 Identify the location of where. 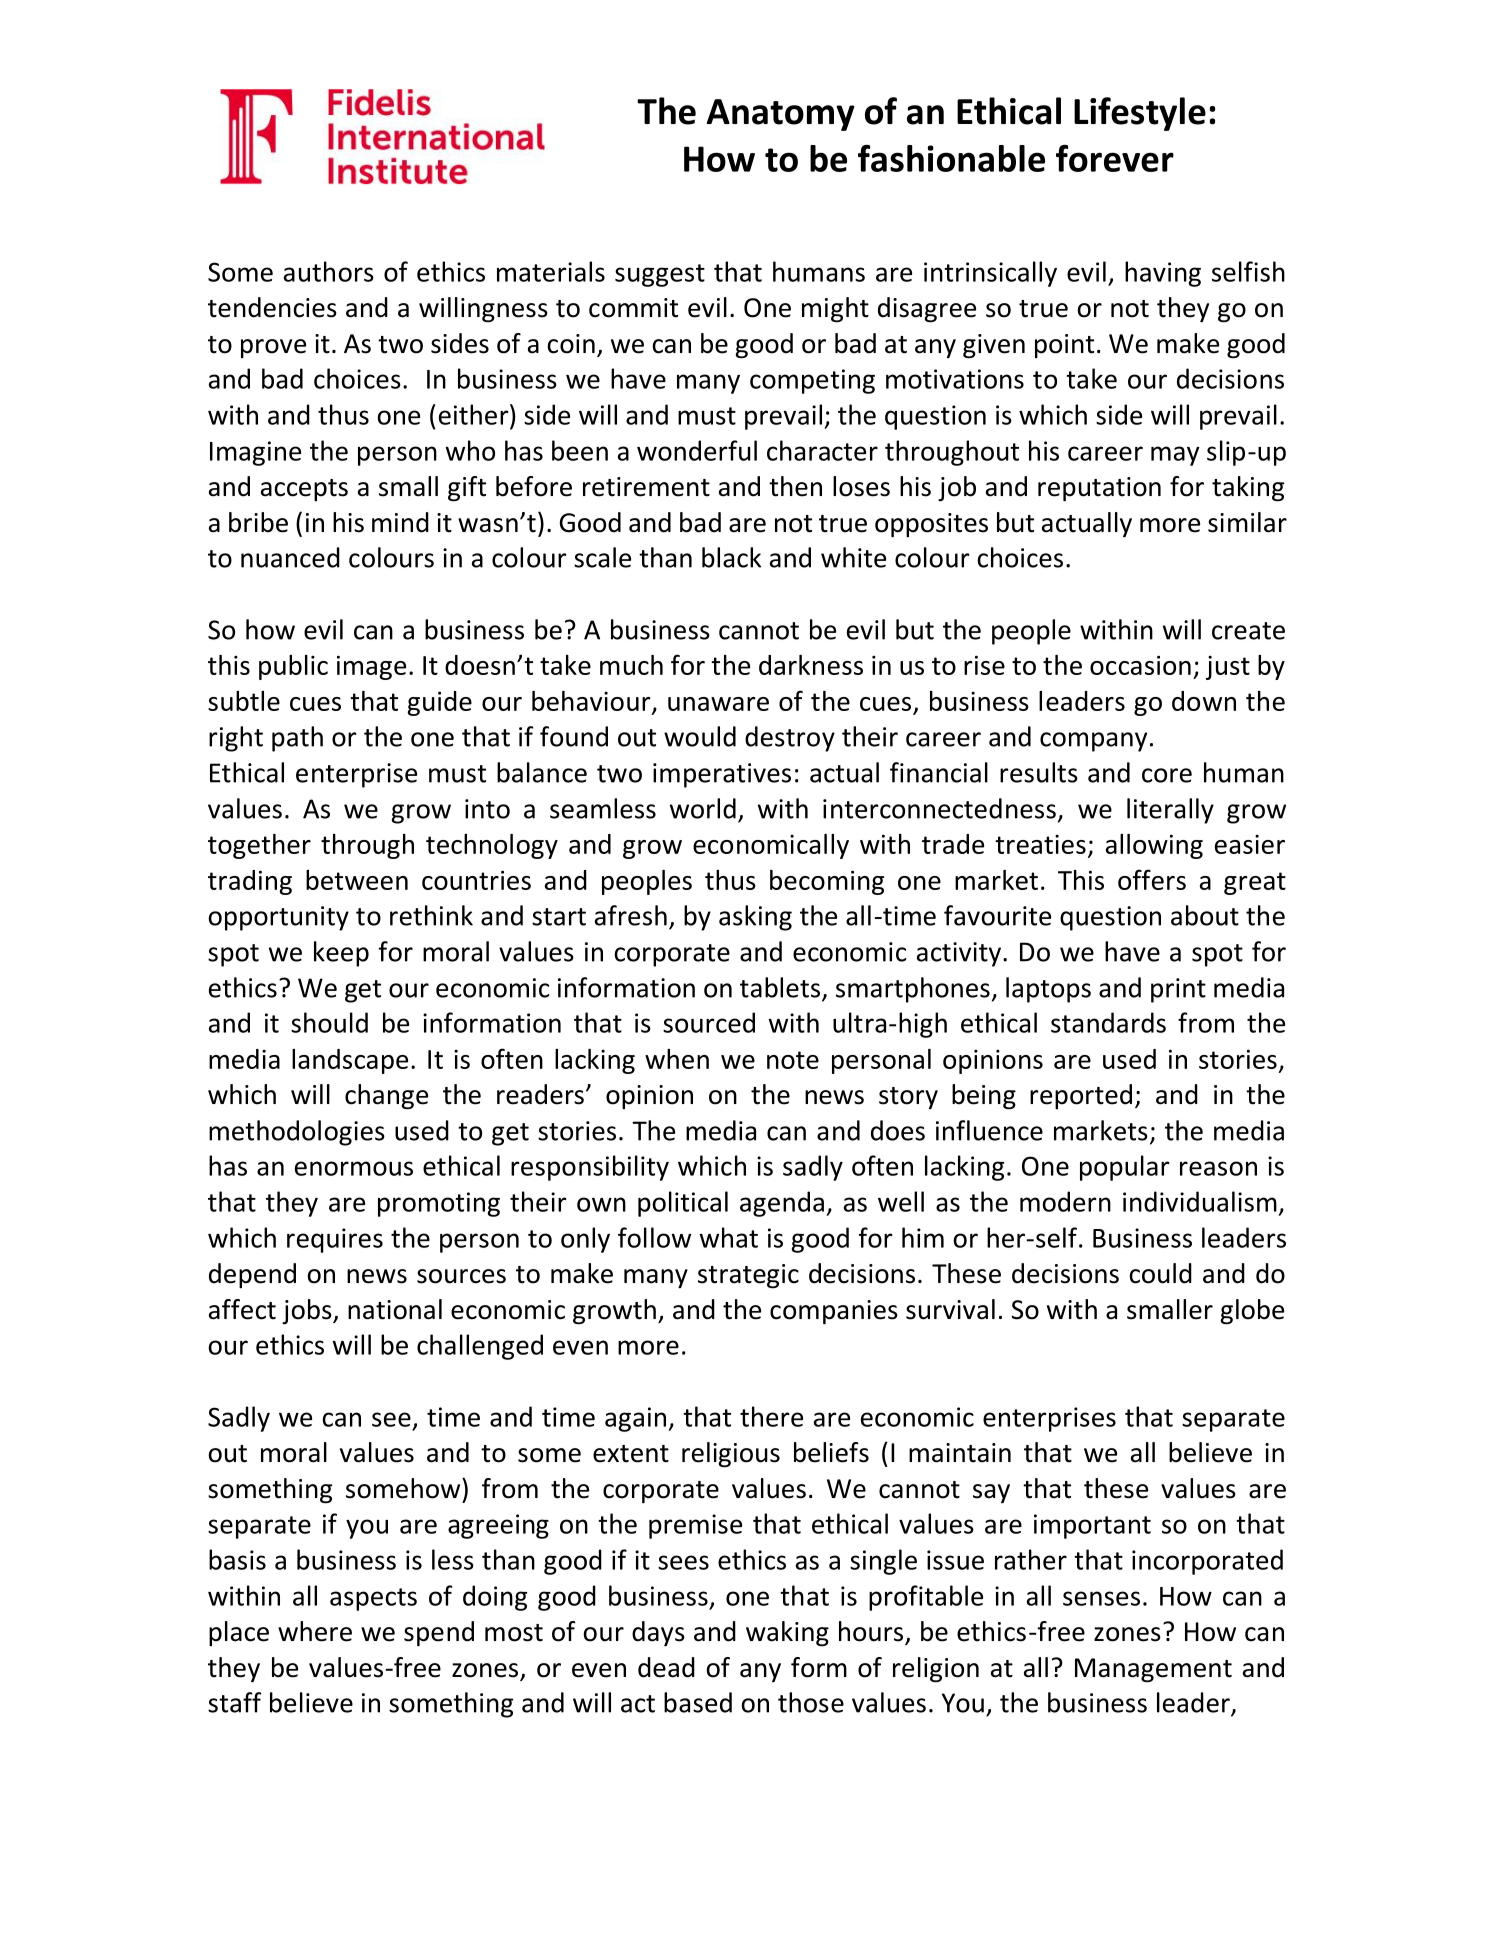
(315, 1631).
